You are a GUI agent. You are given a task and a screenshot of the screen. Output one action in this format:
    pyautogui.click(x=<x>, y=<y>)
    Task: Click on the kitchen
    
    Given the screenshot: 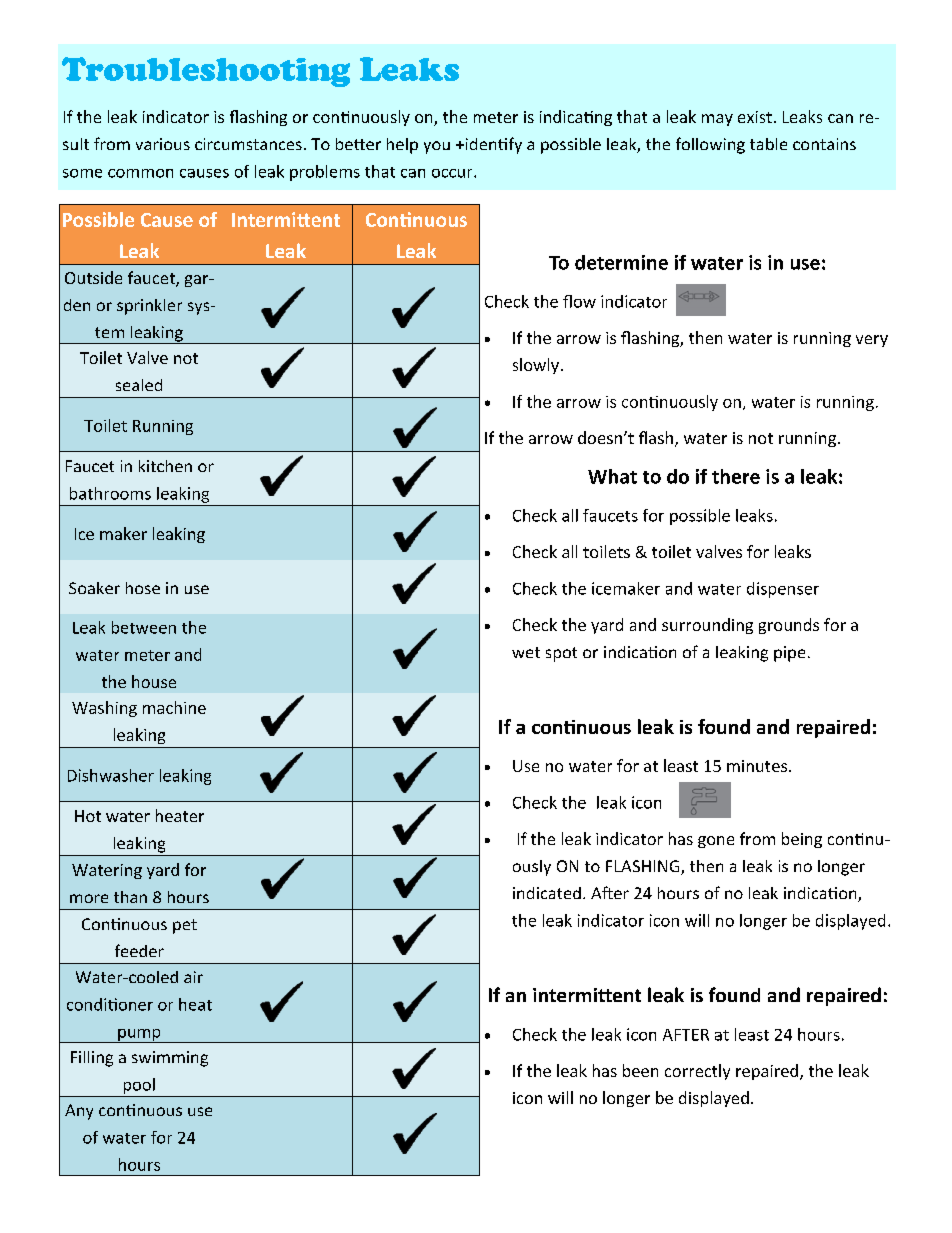 What is the action you would take?
    pyautogui.click(x=165, y=466)
